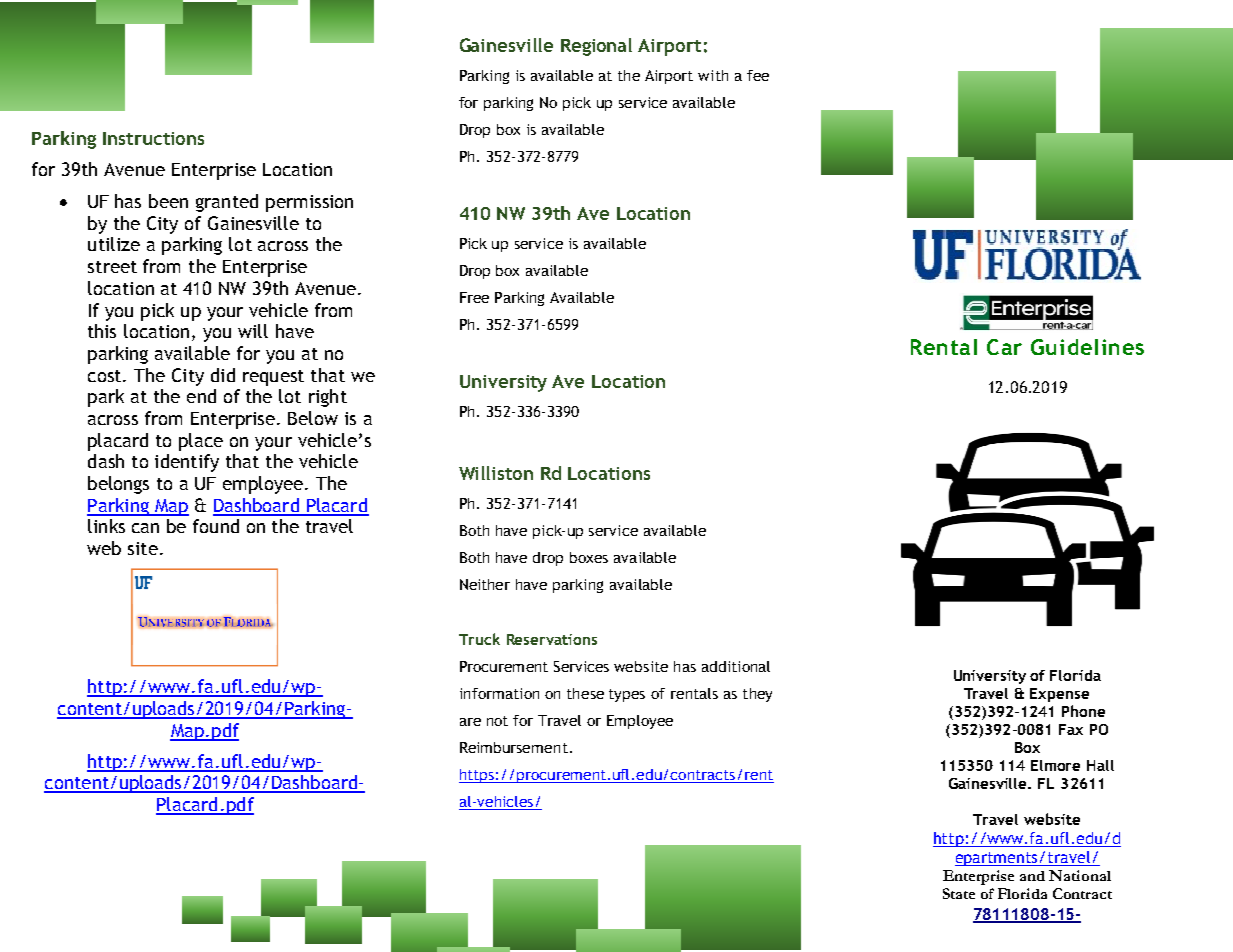 The image size is (1233, 952). What do you see at coordinates (514, 747) in the screenshot?
I see `Reimbursement` at bounding box center [514, 747].
